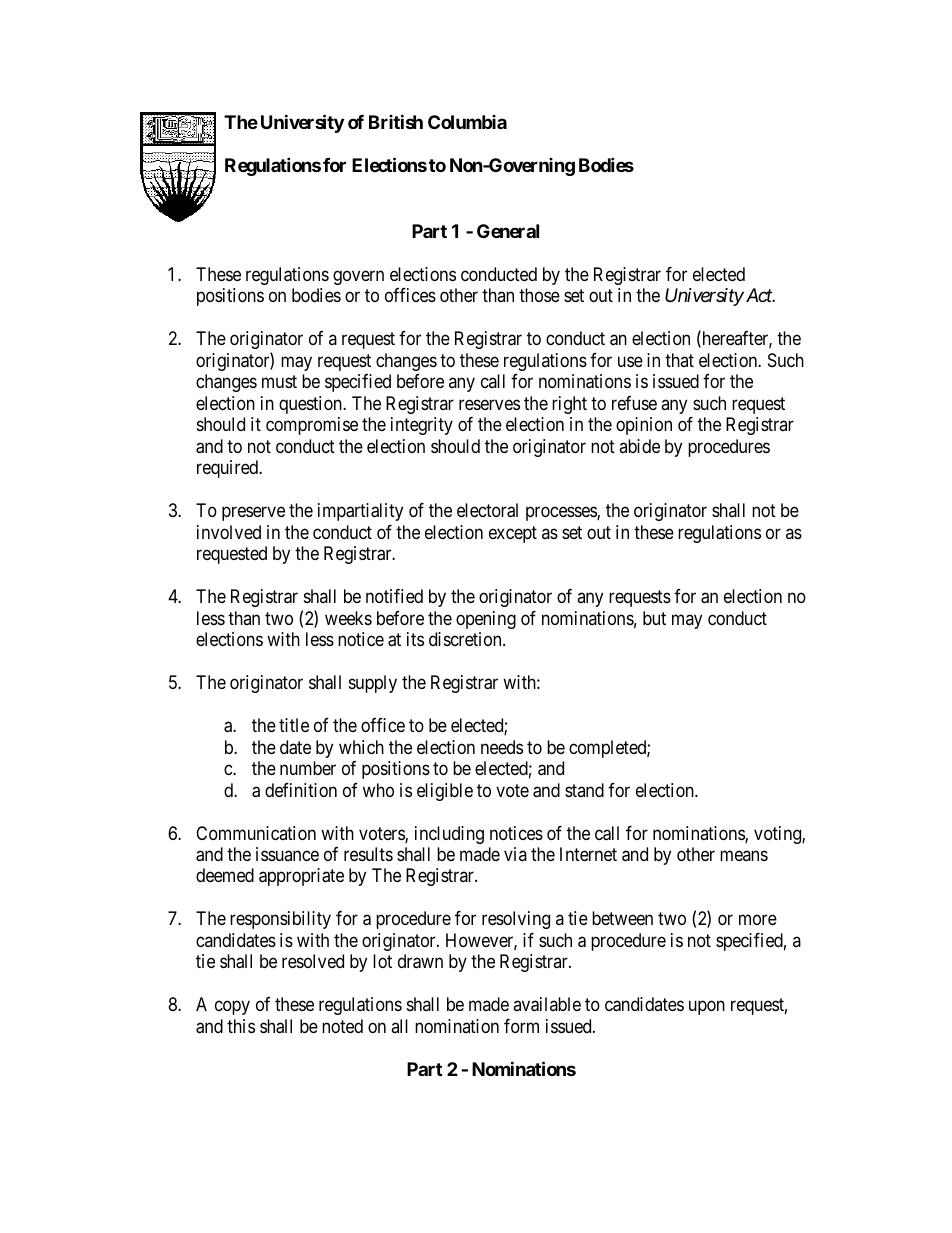  What do you see at coordinates (313, 961) in the screenshot?
I see `resolved` at bounding box center [313, 961].
